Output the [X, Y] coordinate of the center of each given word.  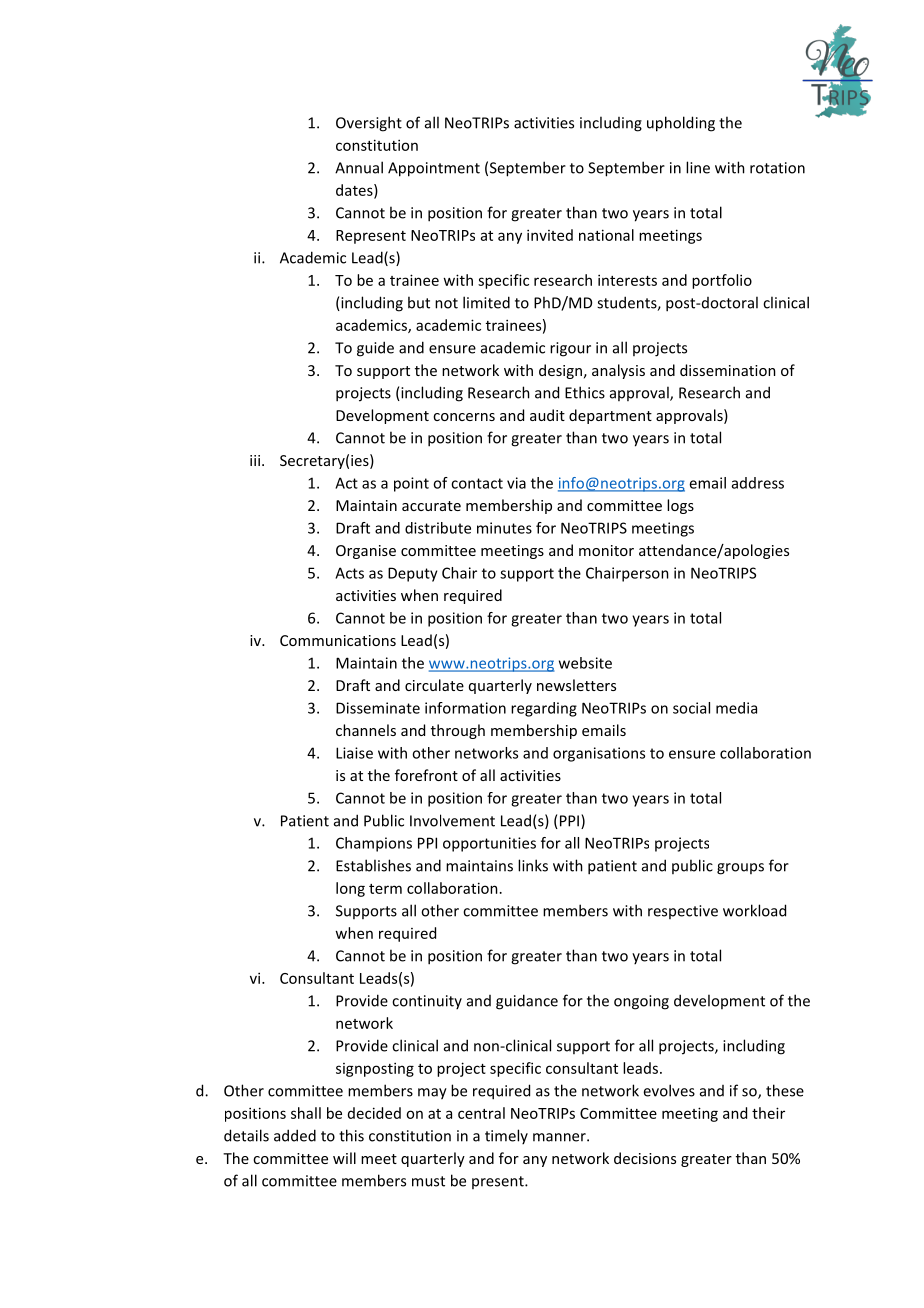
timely [506, 1136]
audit [547, 415]
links [533, 865]
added [295, 1135]
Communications [338, 640]
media [736, 708]
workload [754, 910]
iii [255, 460]
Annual [359, 167]
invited [550, 235]
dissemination [728, 370]
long [350, 889]
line [698, 167]
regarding [544, 709]
